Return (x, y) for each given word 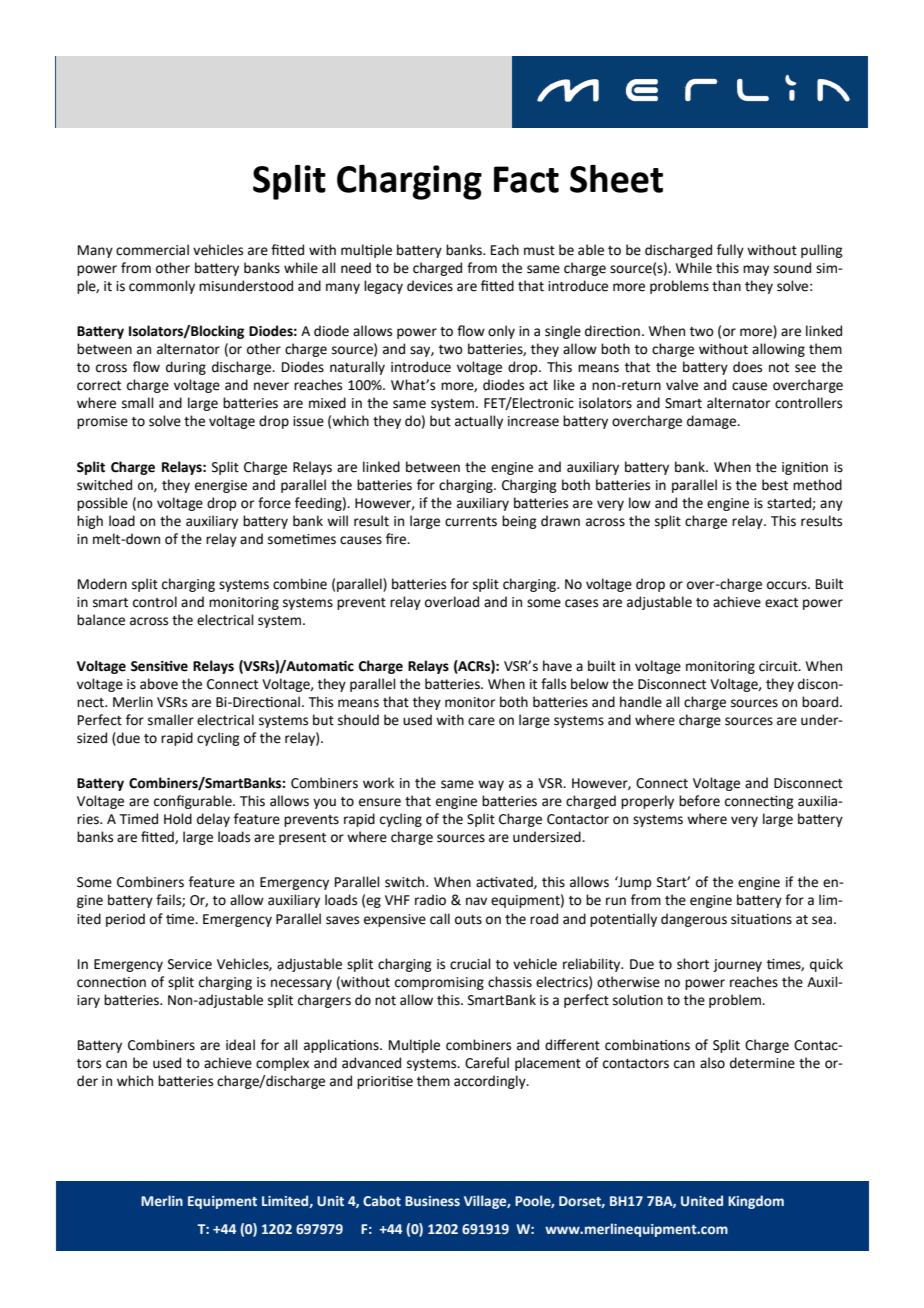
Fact (526, 179)
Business (432, 1201)
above (159, 684)
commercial (152, 250)
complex (282, 1064)
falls (553, 684)
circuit (779, 666)
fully (730, 251)
